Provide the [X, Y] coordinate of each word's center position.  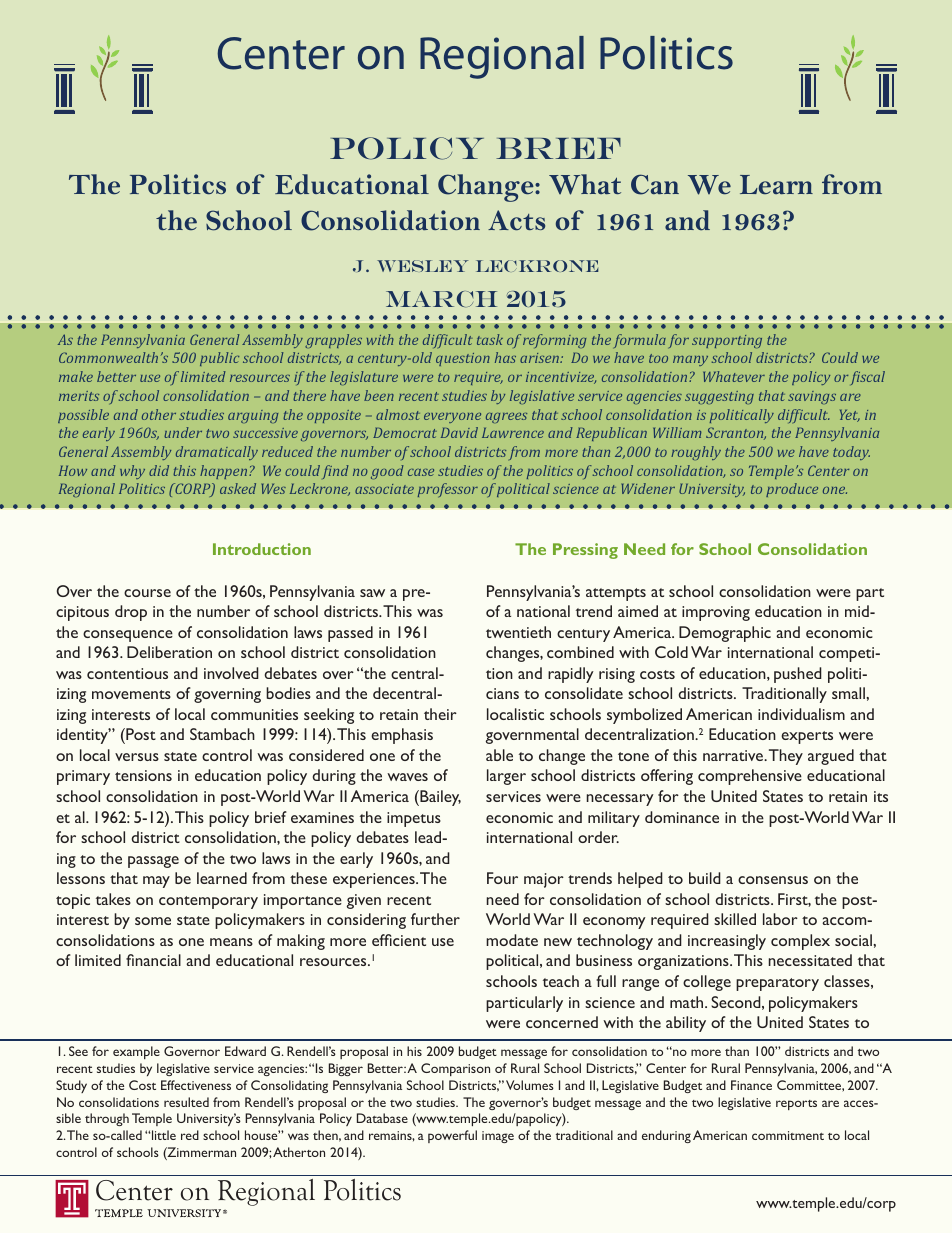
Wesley [422, 266]
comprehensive [750, 777]
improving [716, 613]
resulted [186, 1102]
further [435, 919]
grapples [333, 341]
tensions [143, 775]
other [159, 414]
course [147, 593]
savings [812, 397]
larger [506, 777]
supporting [727, 341]
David [459, 432]
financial [153, 960]
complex [800, 942]
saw [372, 593]
